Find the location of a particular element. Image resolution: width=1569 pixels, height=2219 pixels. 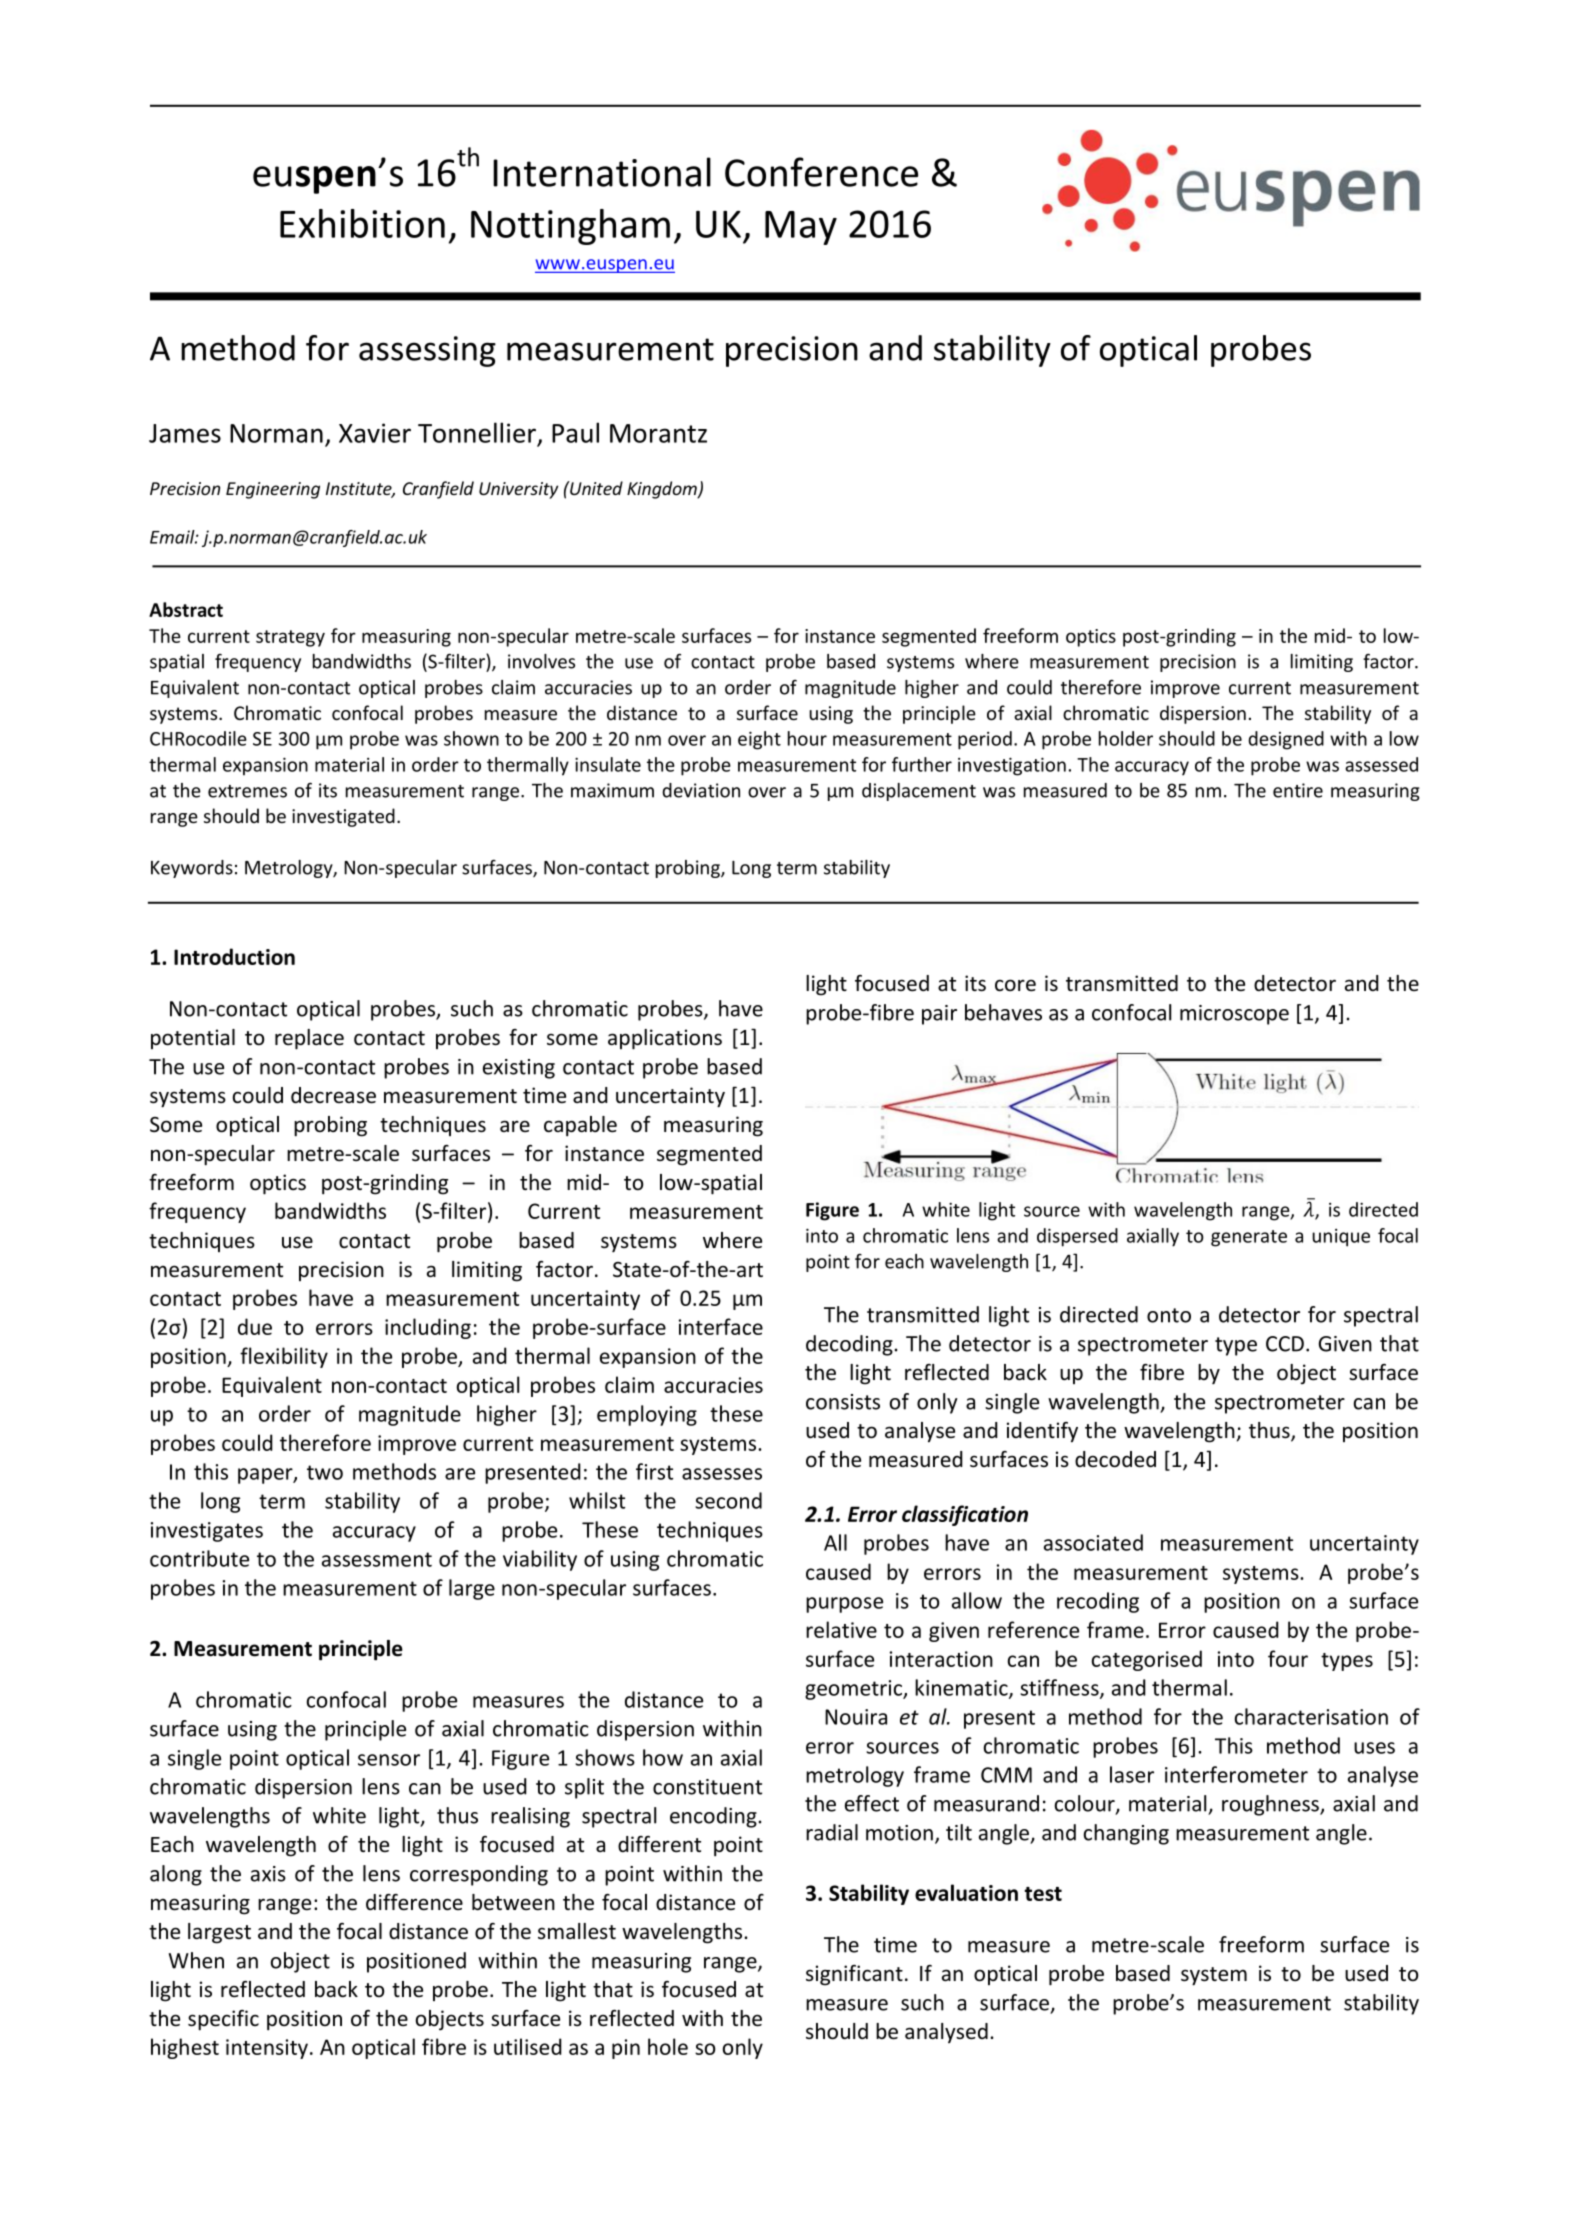

Exhibition is located at coordinates (362, 223).
